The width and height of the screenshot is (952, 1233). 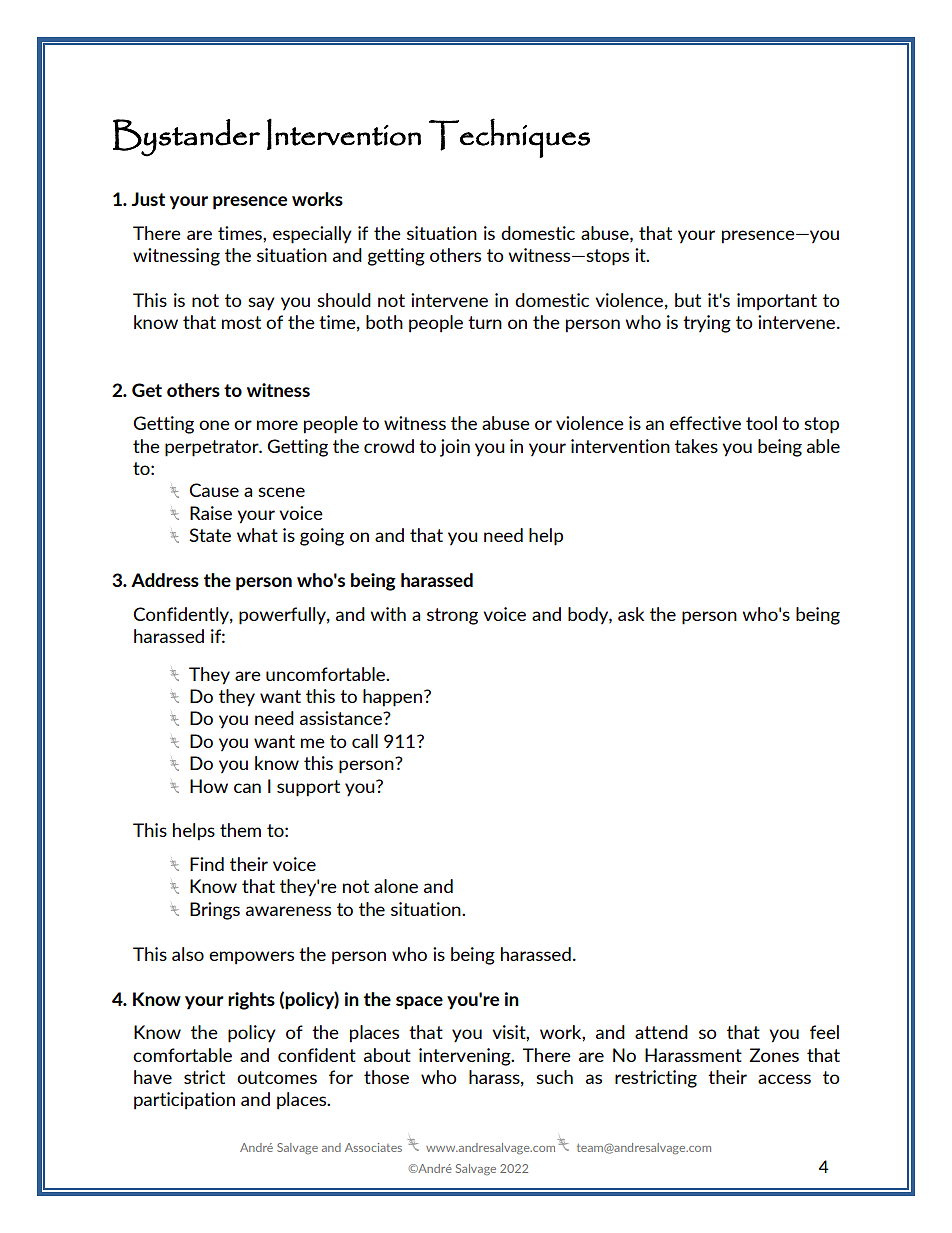 I want to click on important, so click(x=777, y=302).
